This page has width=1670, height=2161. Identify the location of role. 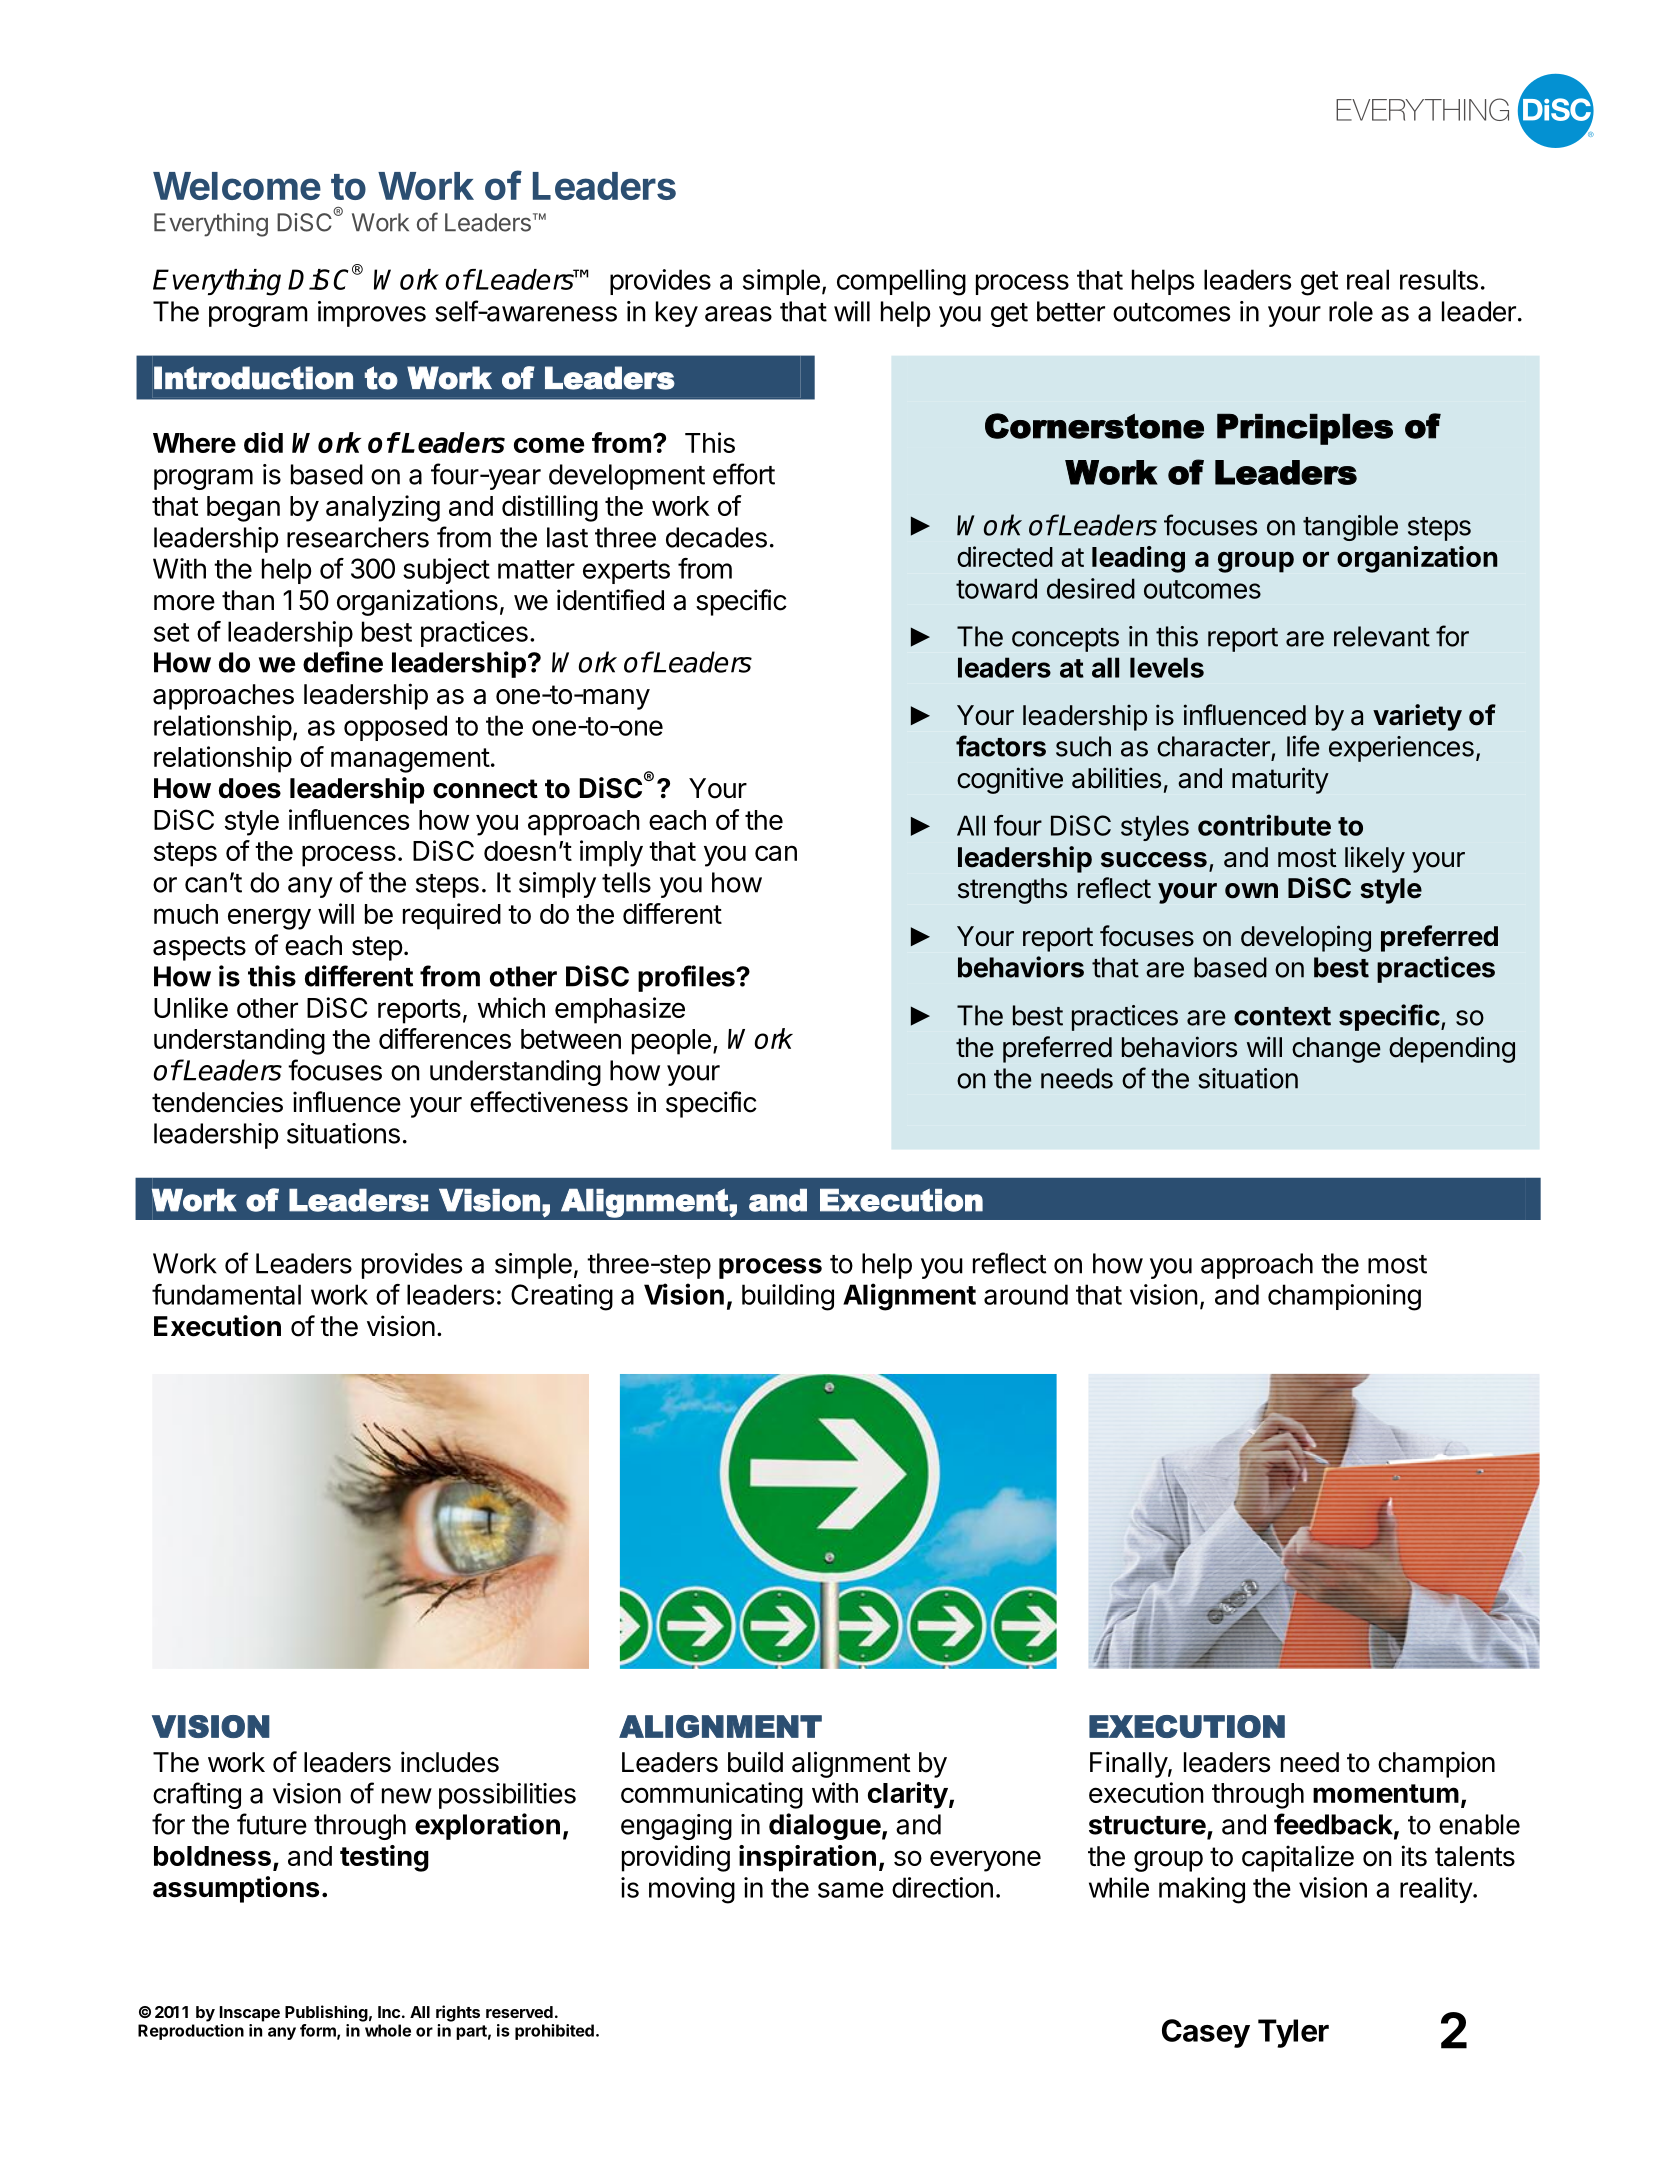
(1351, 311).
